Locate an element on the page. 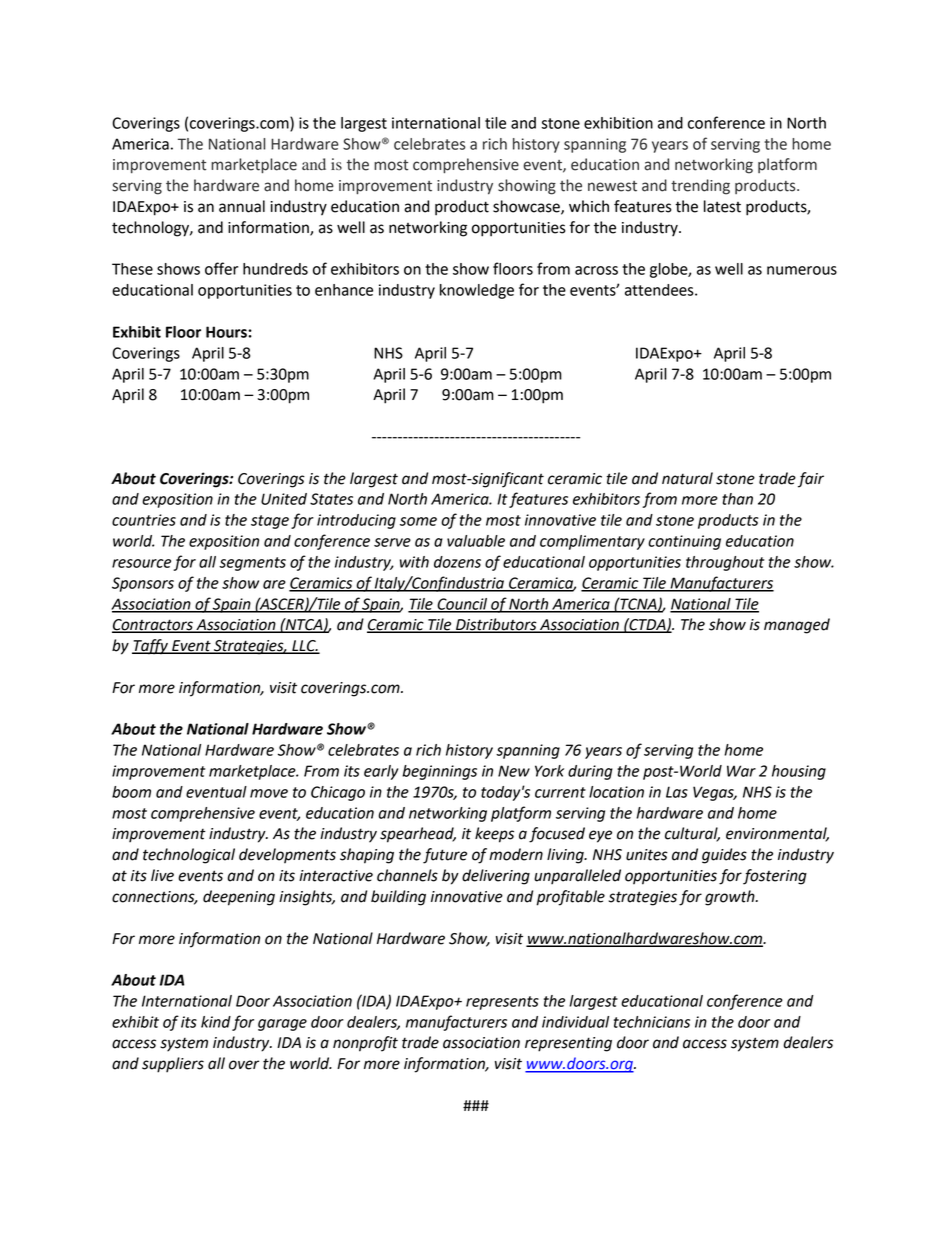  Las is located at coordinates (677, 792).
